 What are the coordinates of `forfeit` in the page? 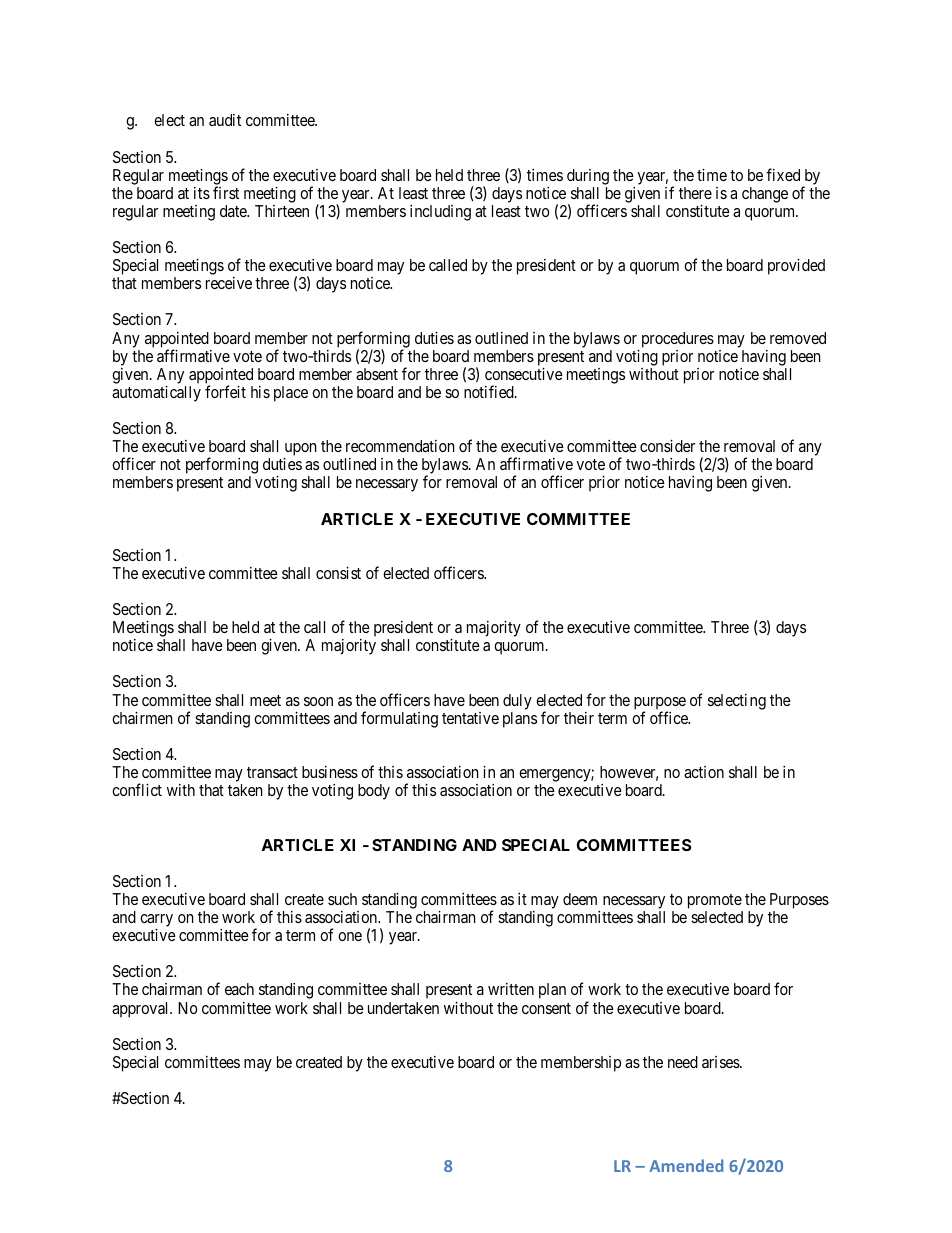 It's located at (225, 391).
